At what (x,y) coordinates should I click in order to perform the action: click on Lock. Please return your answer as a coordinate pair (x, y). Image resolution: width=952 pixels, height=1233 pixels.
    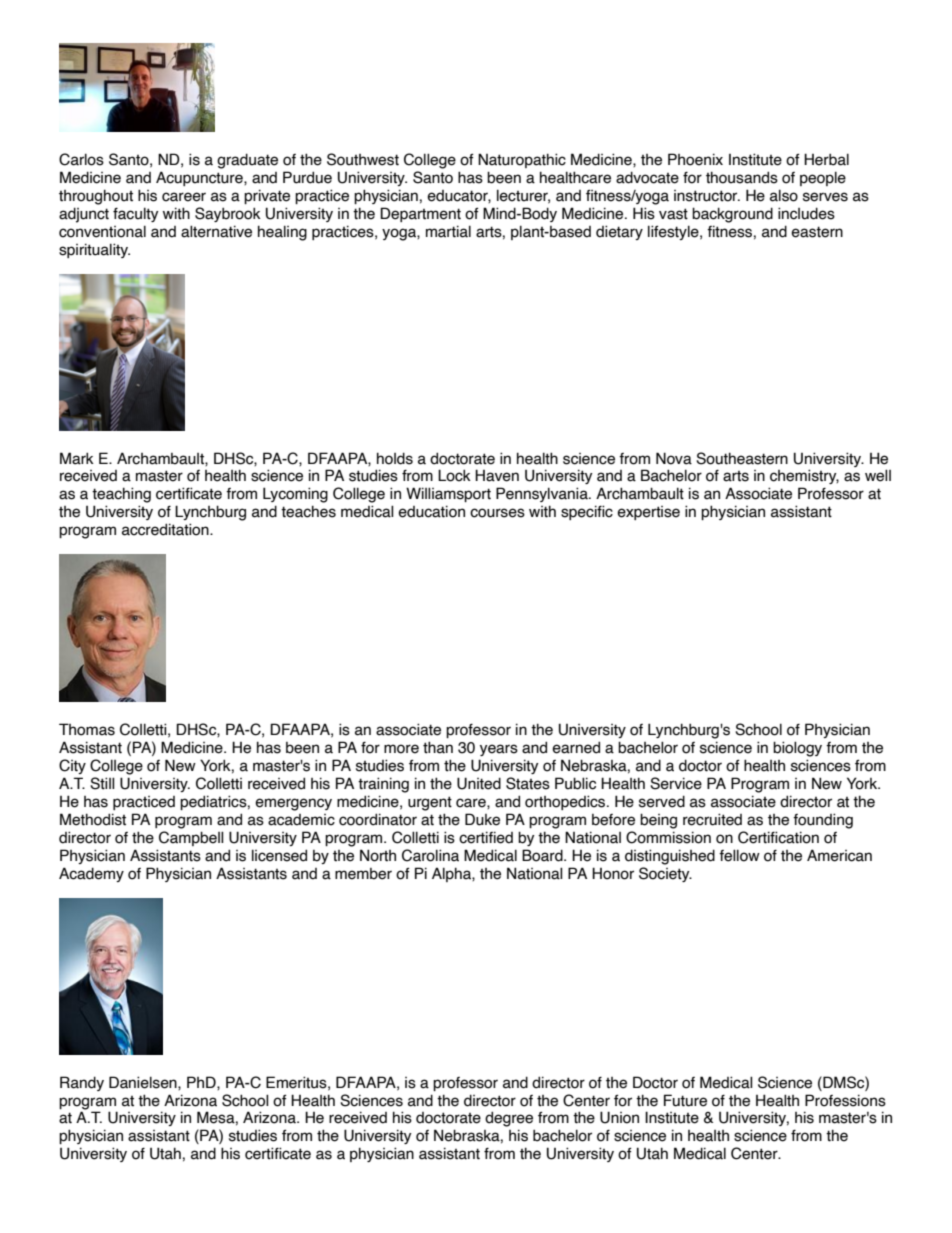
    Looking at the image, I should click on (454, 475).
